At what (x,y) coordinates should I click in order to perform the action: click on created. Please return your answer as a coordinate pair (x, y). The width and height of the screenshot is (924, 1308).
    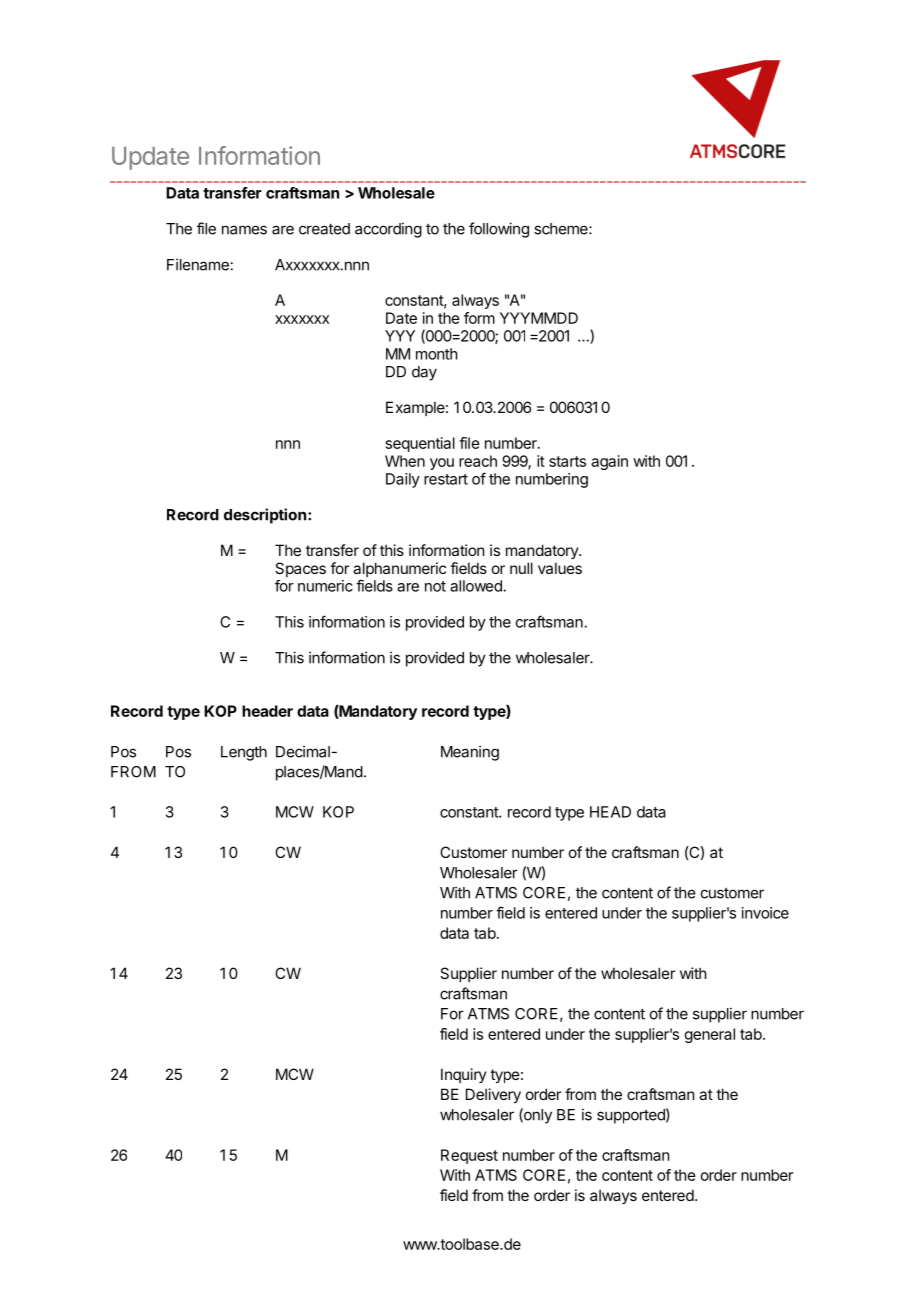
    Looking at the image, I should click on (324, 229).
